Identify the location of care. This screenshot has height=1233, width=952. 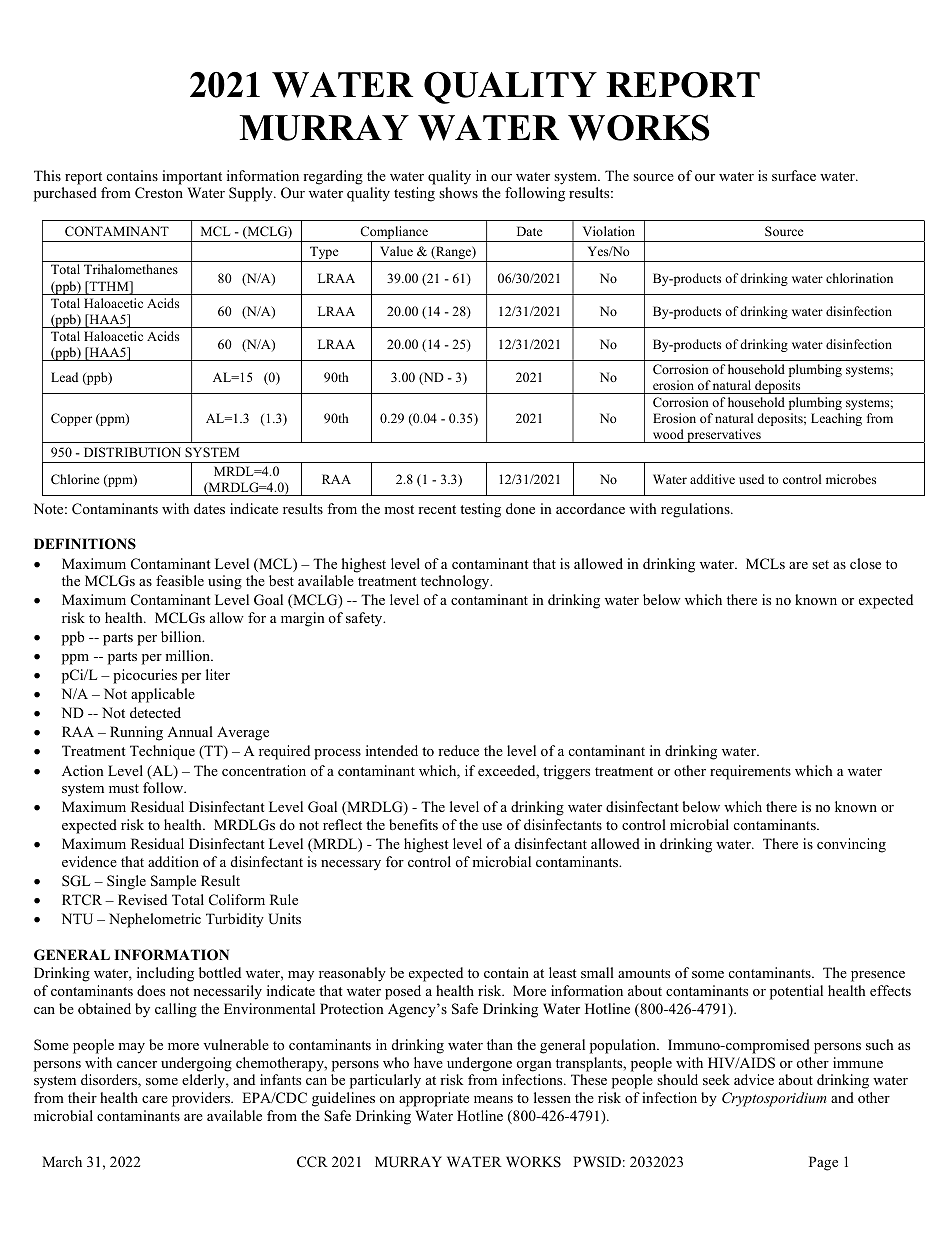
(155, 1099).
